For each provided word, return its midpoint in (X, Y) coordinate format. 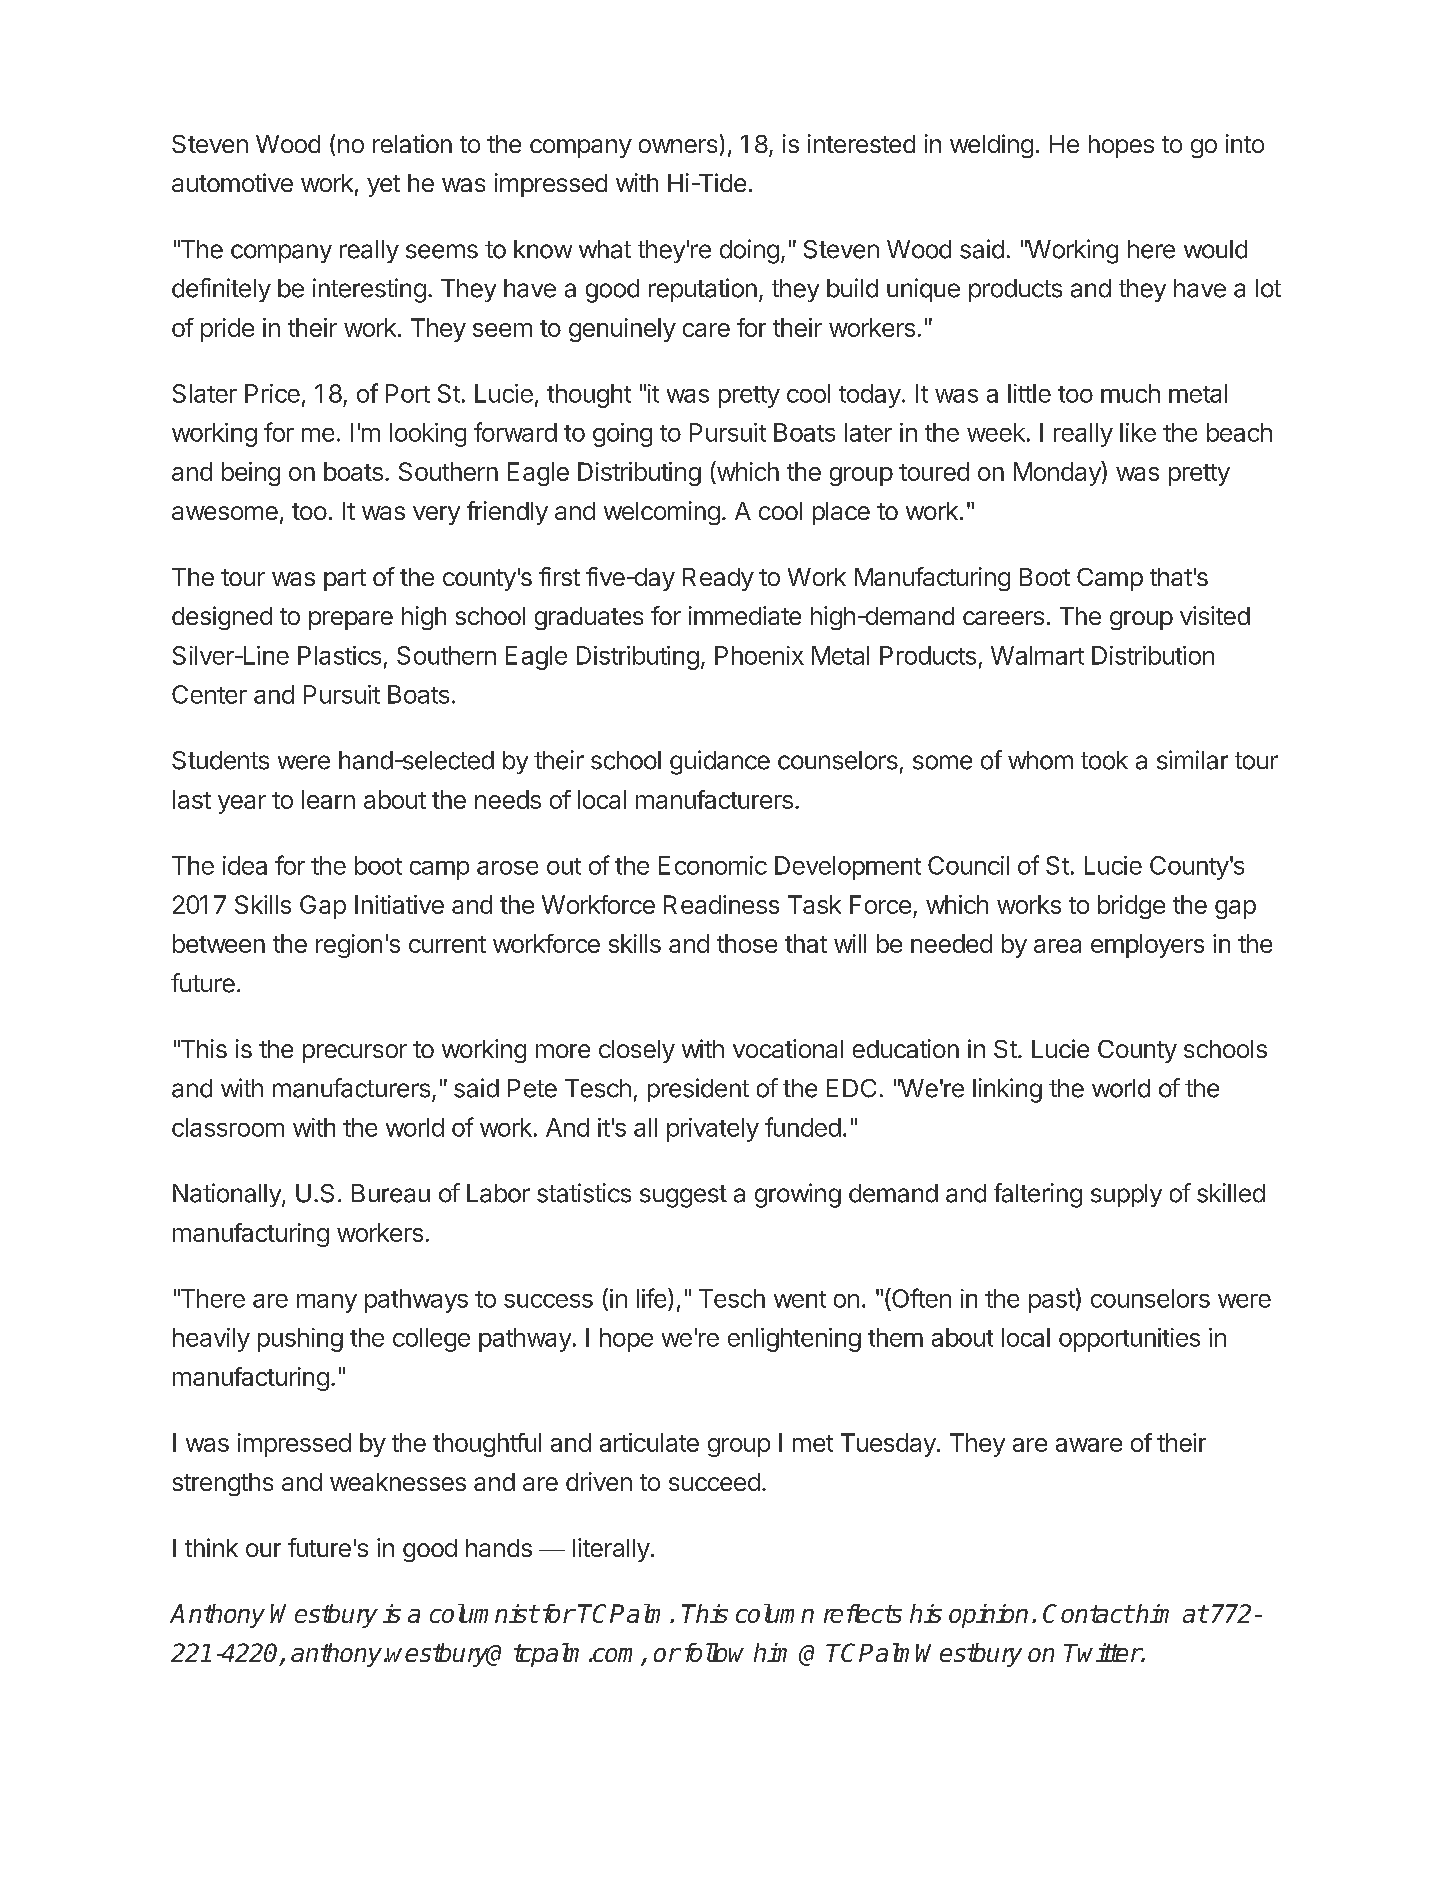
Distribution (1153, 655)
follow (714, 1652)
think (211, 1547)
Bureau (391, 1193)
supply (1126, 1195)
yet (383, 186)
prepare (351, 620)
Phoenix (759, 655)
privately (713, 1130)
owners (678, 146)
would (1215, 249)
